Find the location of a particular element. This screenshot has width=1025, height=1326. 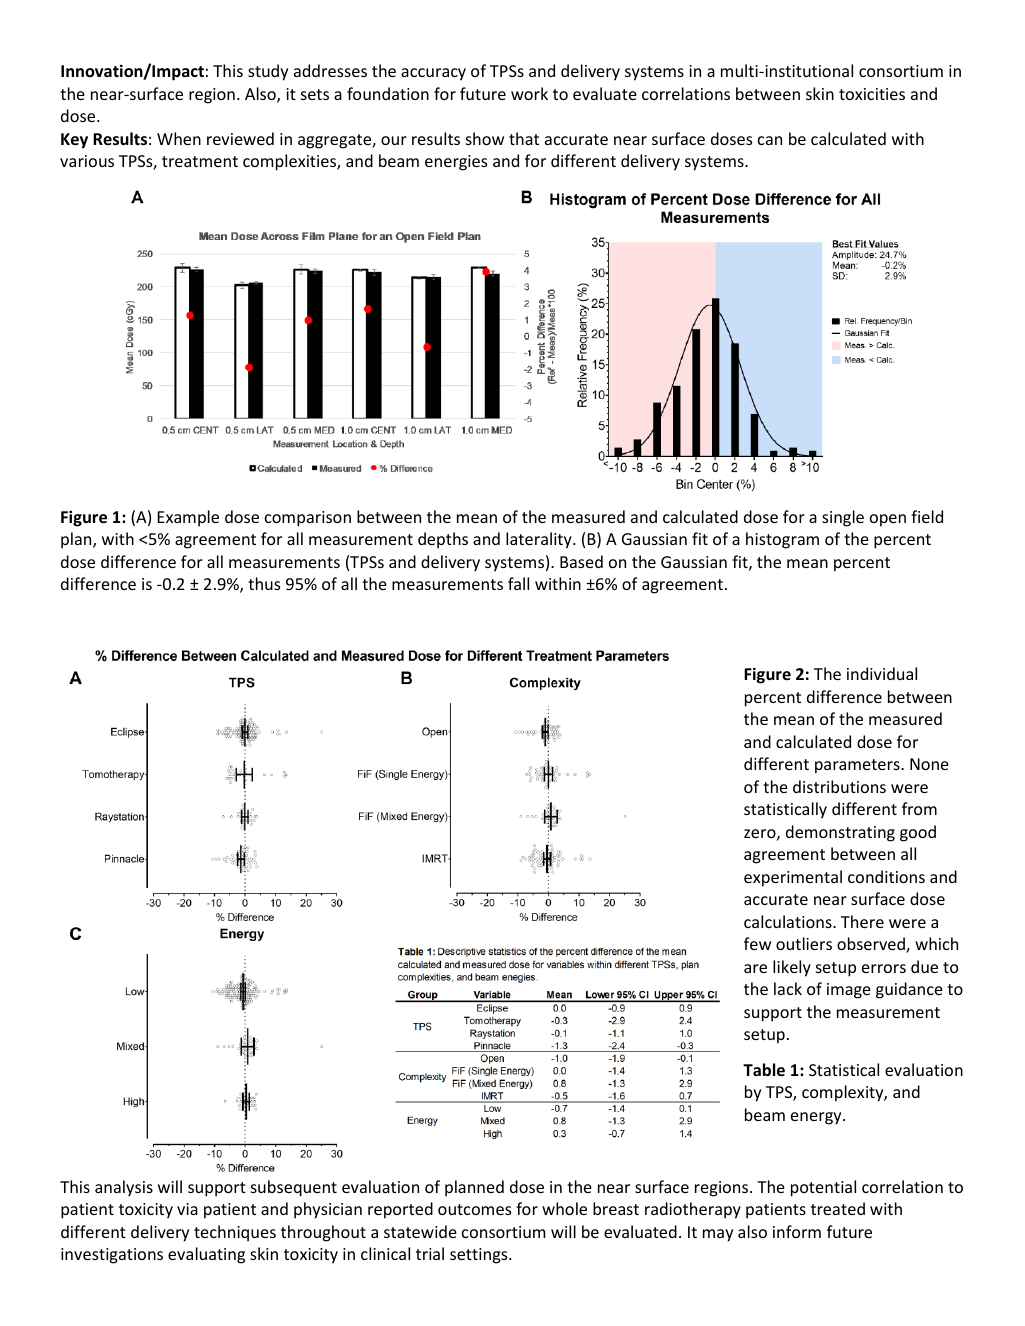

toxicities is located at coordinates (872, 94).
